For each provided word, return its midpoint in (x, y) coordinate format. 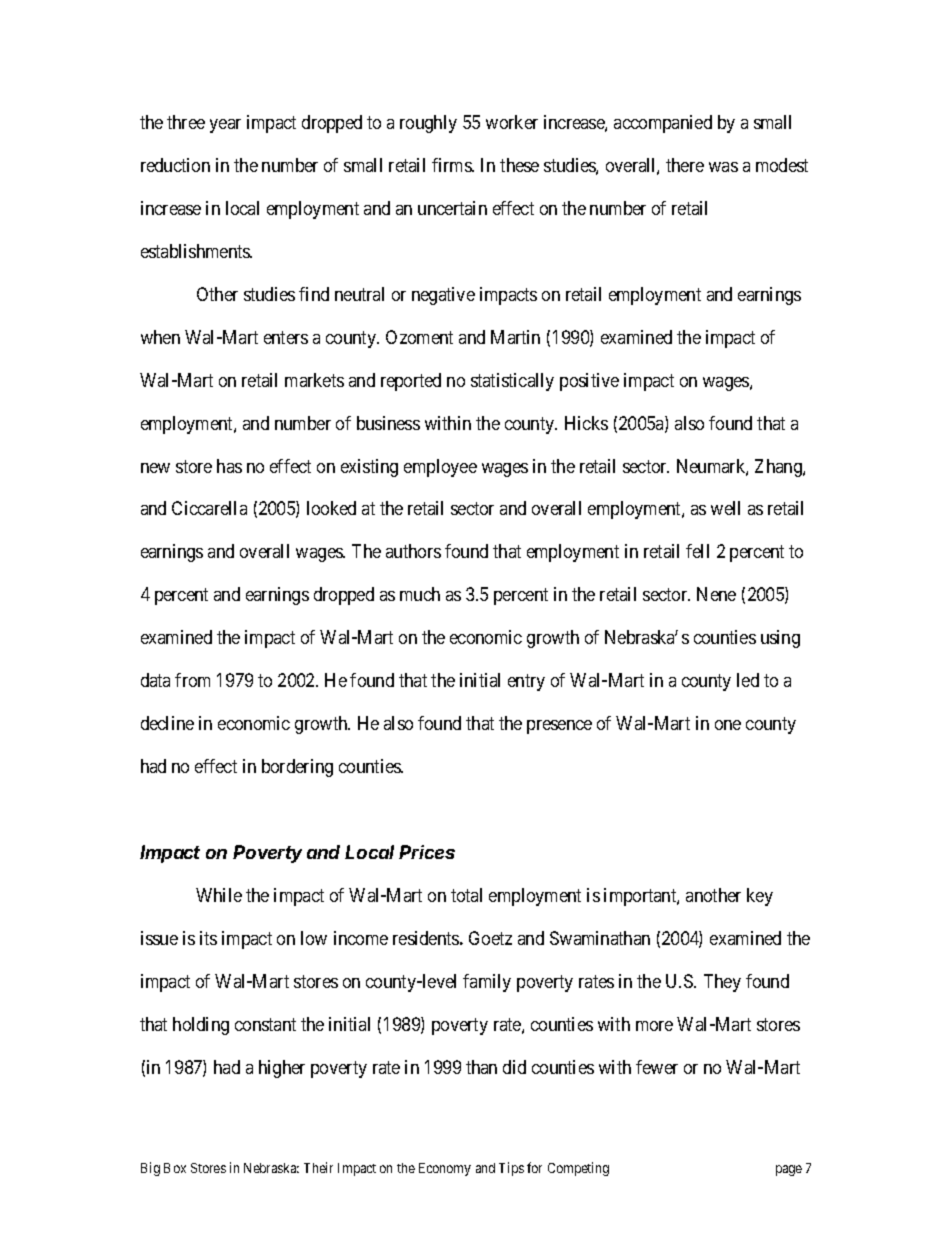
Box (175, 1168)
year (225, 126)
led (748, 680)
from (192, 680)
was (723, 167)
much (420, 594)
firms (452, 165)
